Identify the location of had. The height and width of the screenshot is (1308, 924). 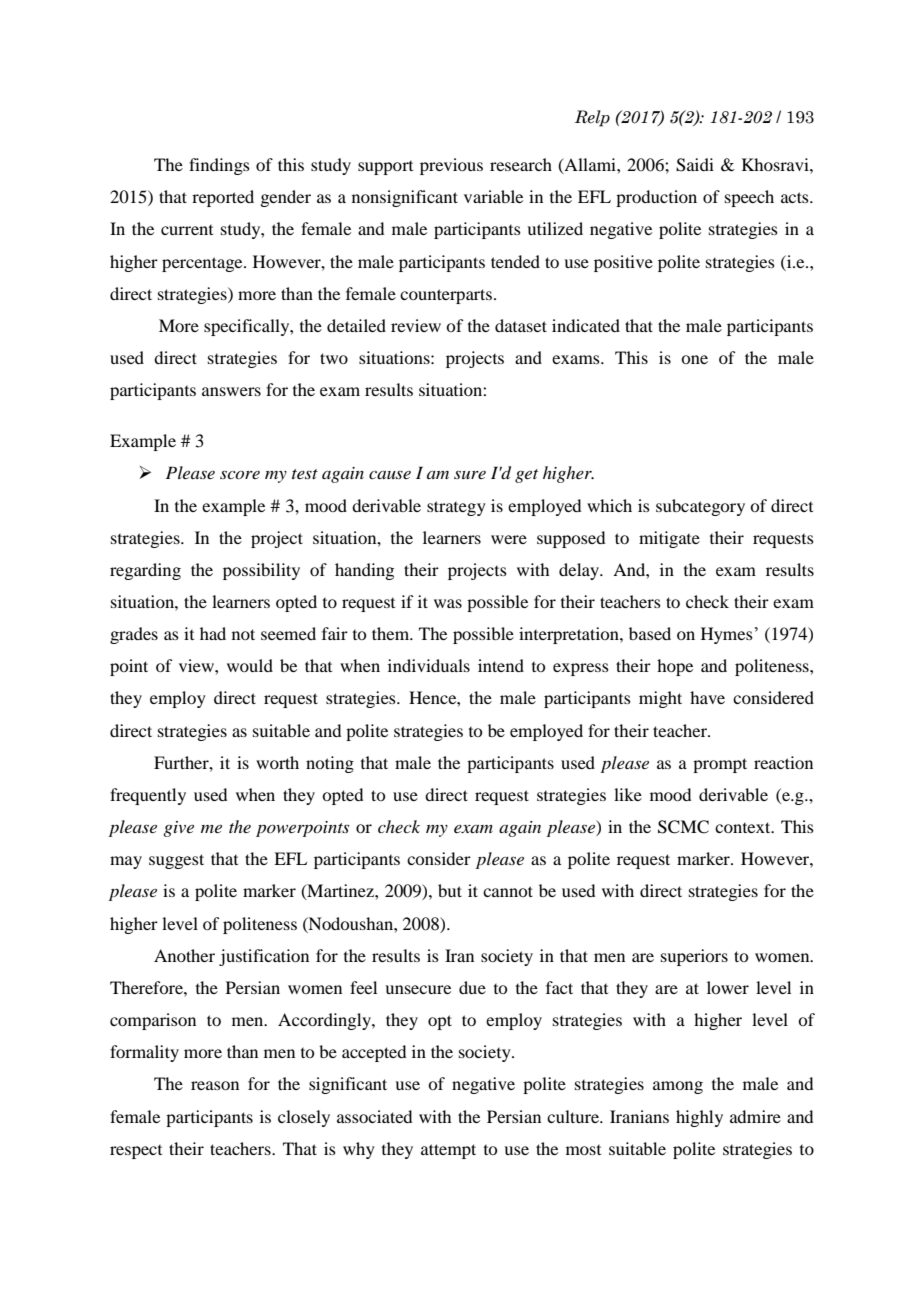
(213, 633).
